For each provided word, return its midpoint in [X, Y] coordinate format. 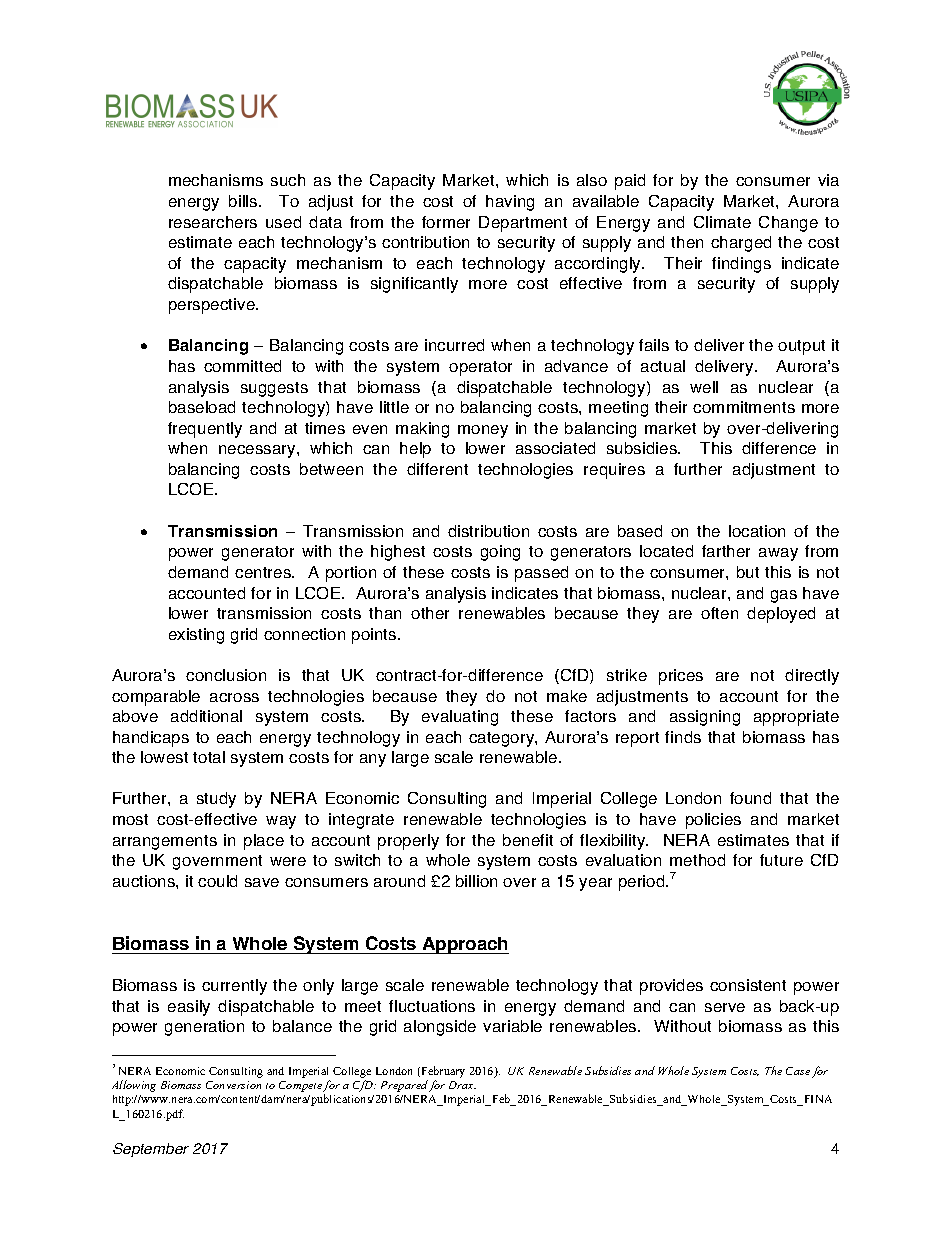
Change [788, 224]
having [510, 203]
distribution [488, 531]
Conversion [233, 1085]
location [757, 531]
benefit [528, 840]
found [750, 798]
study [216, 800]
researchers [213, 222]
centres [264, 572]
